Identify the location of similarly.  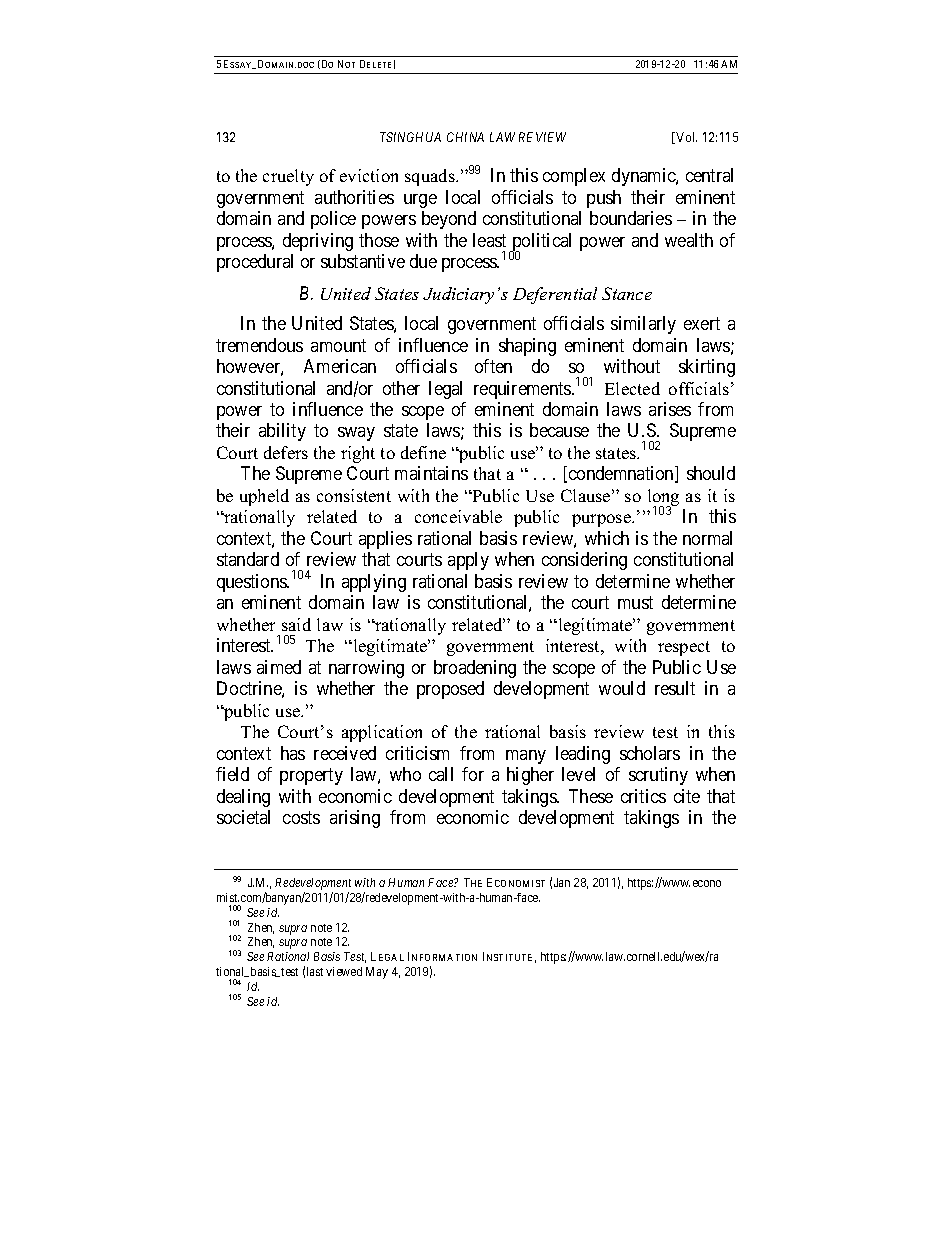
(643, 325).
